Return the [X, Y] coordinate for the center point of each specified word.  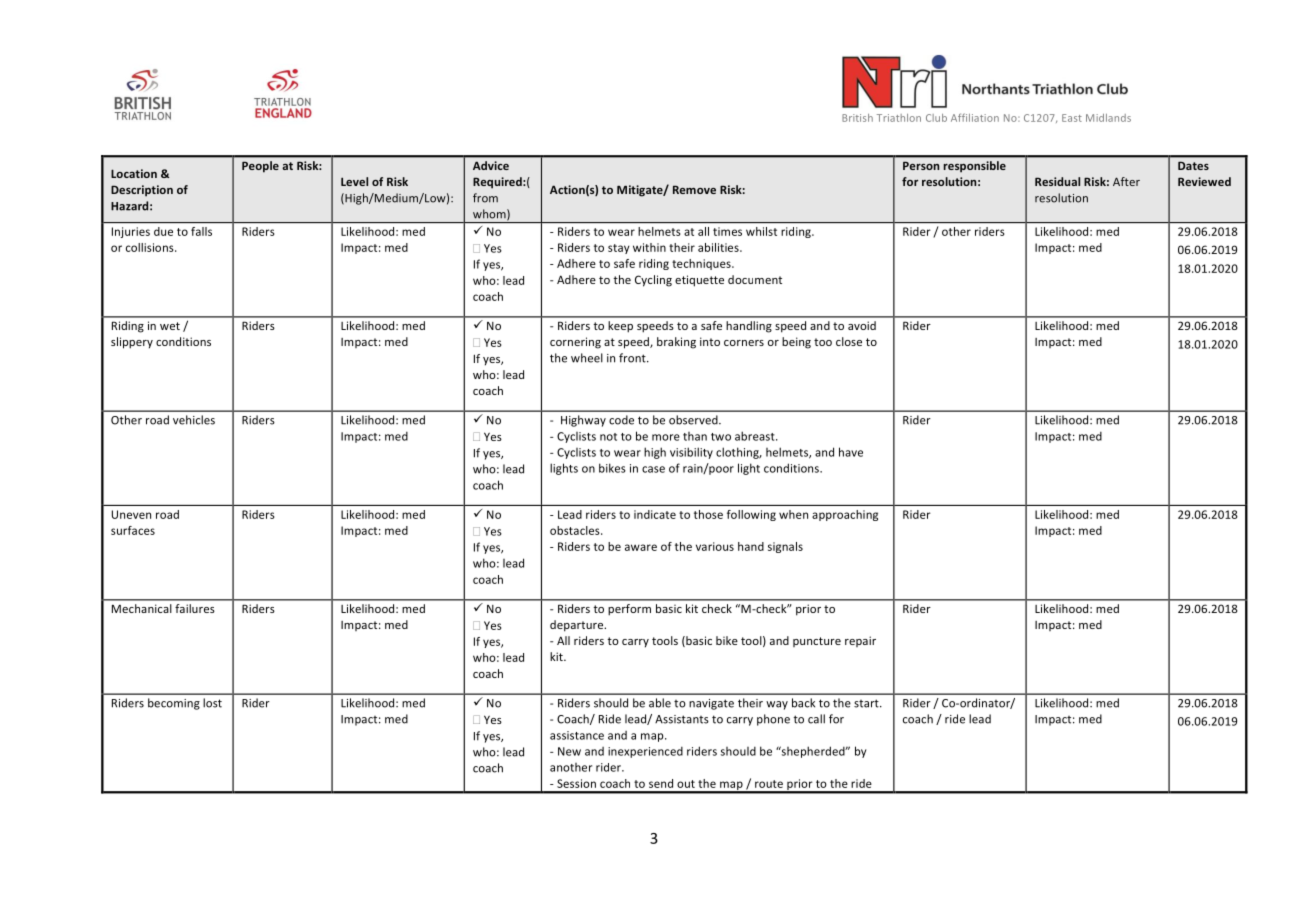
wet [170, 326]
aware [641, 547]
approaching [845, 515]
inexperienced [645, 752]
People [260, 167]
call [816, 719]
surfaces [133, 530]
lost [212, 703]
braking [676, 343]
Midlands [1108, 118]
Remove [694, 189]
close [849, 341]
